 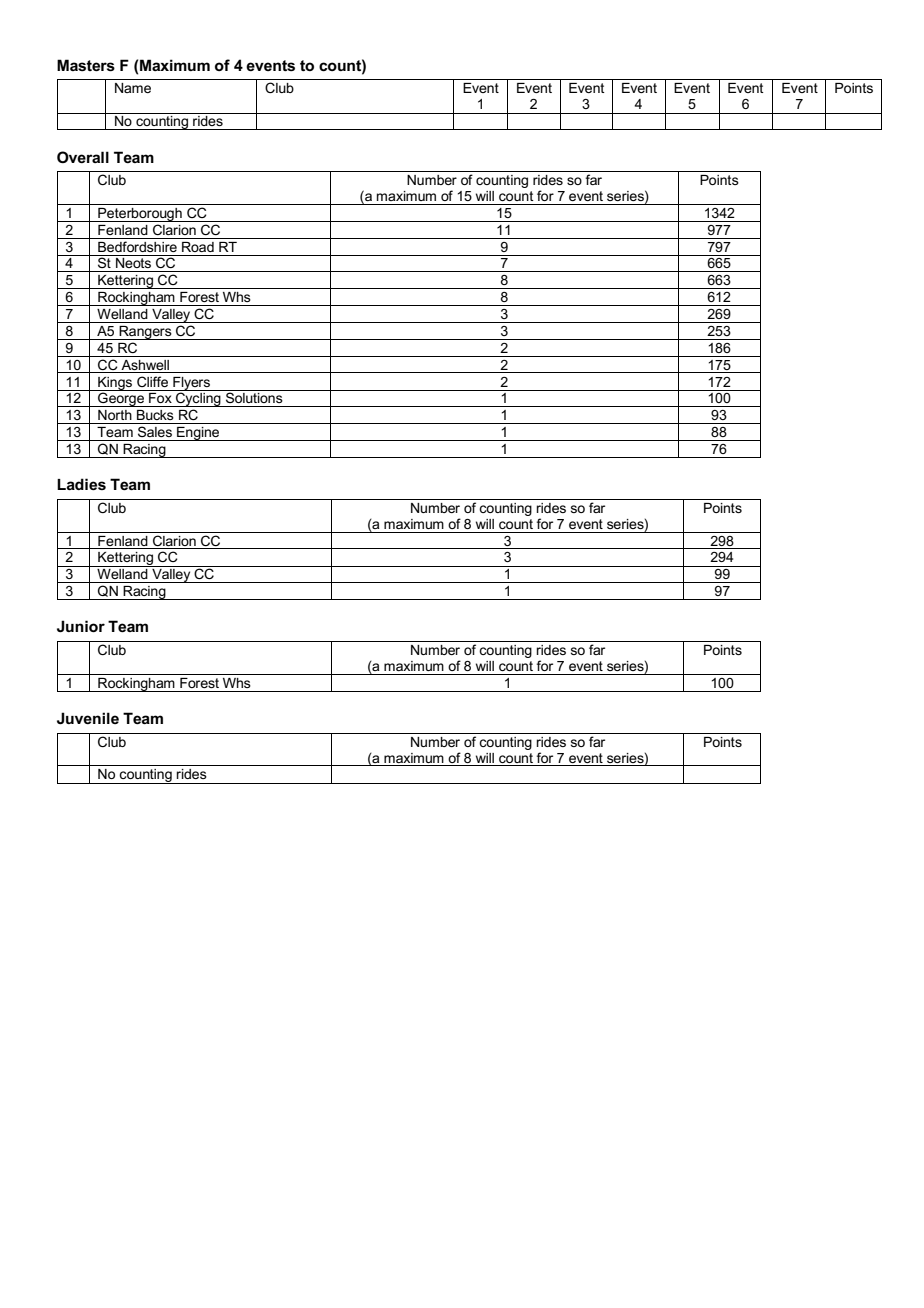 What do you see at coordinates (83, 157) in the screenshot?
I see `Overall` at bounding box center [83, 157].
